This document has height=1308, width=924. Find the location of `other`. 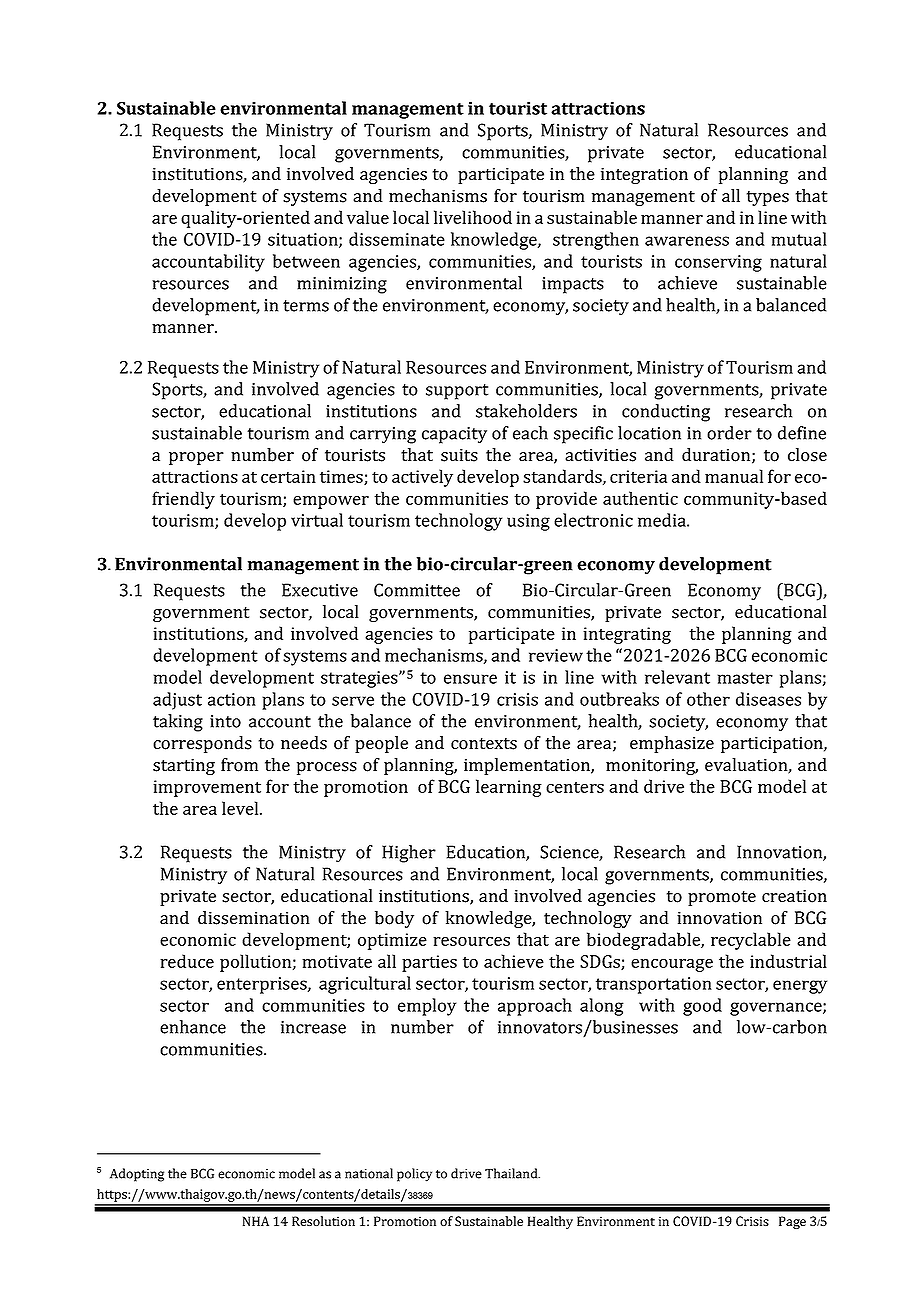

other is located at coordinates (708, 699).
